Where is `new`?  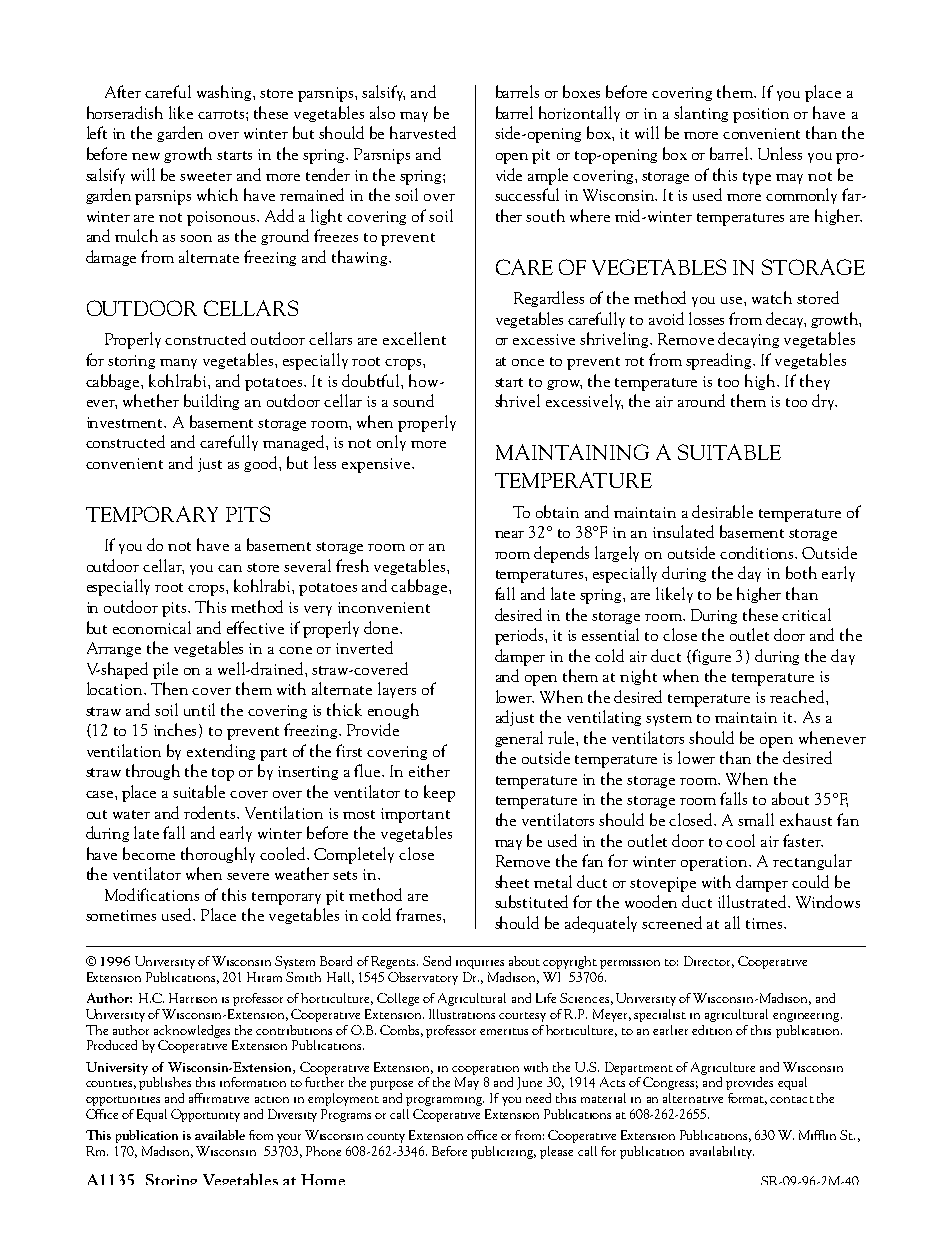
new is located at coordinates (146, 156).
